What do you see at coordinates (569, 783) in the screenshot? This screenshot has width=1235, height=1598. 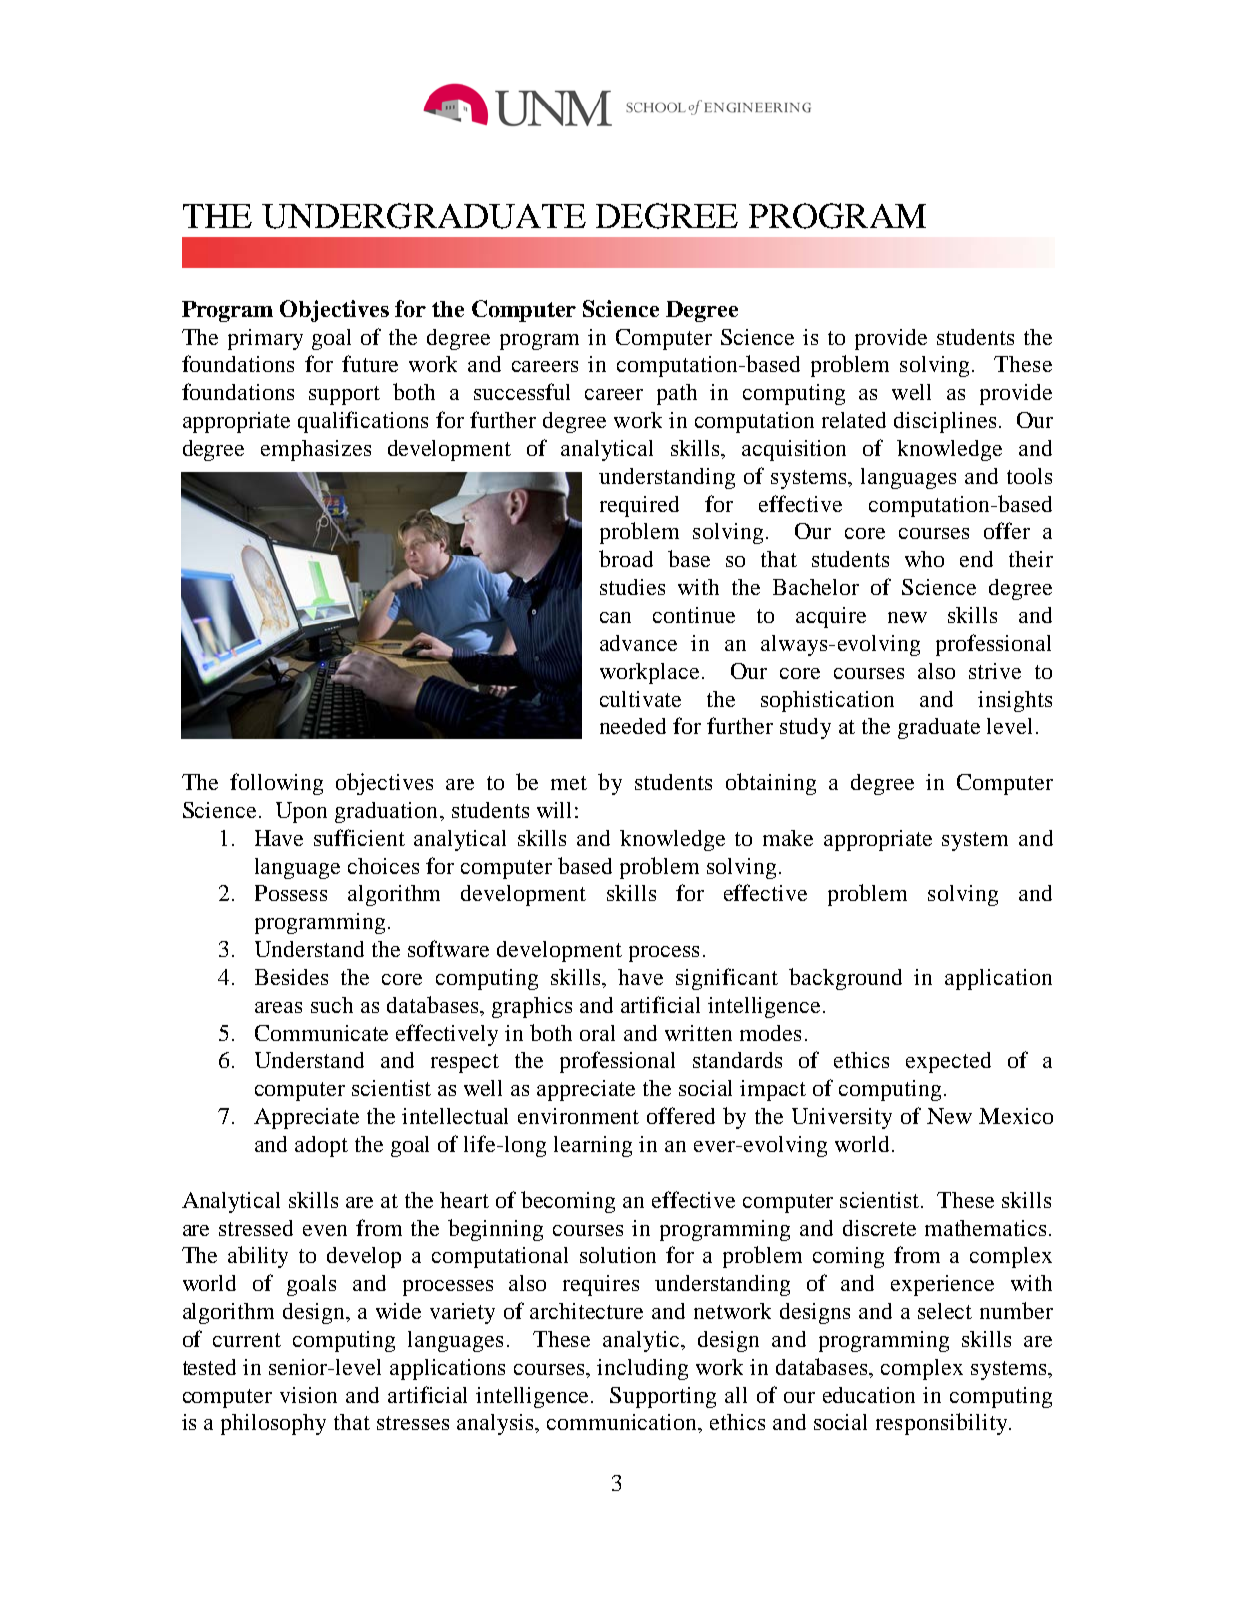 I see `met` at bounding box center [569, 783].
